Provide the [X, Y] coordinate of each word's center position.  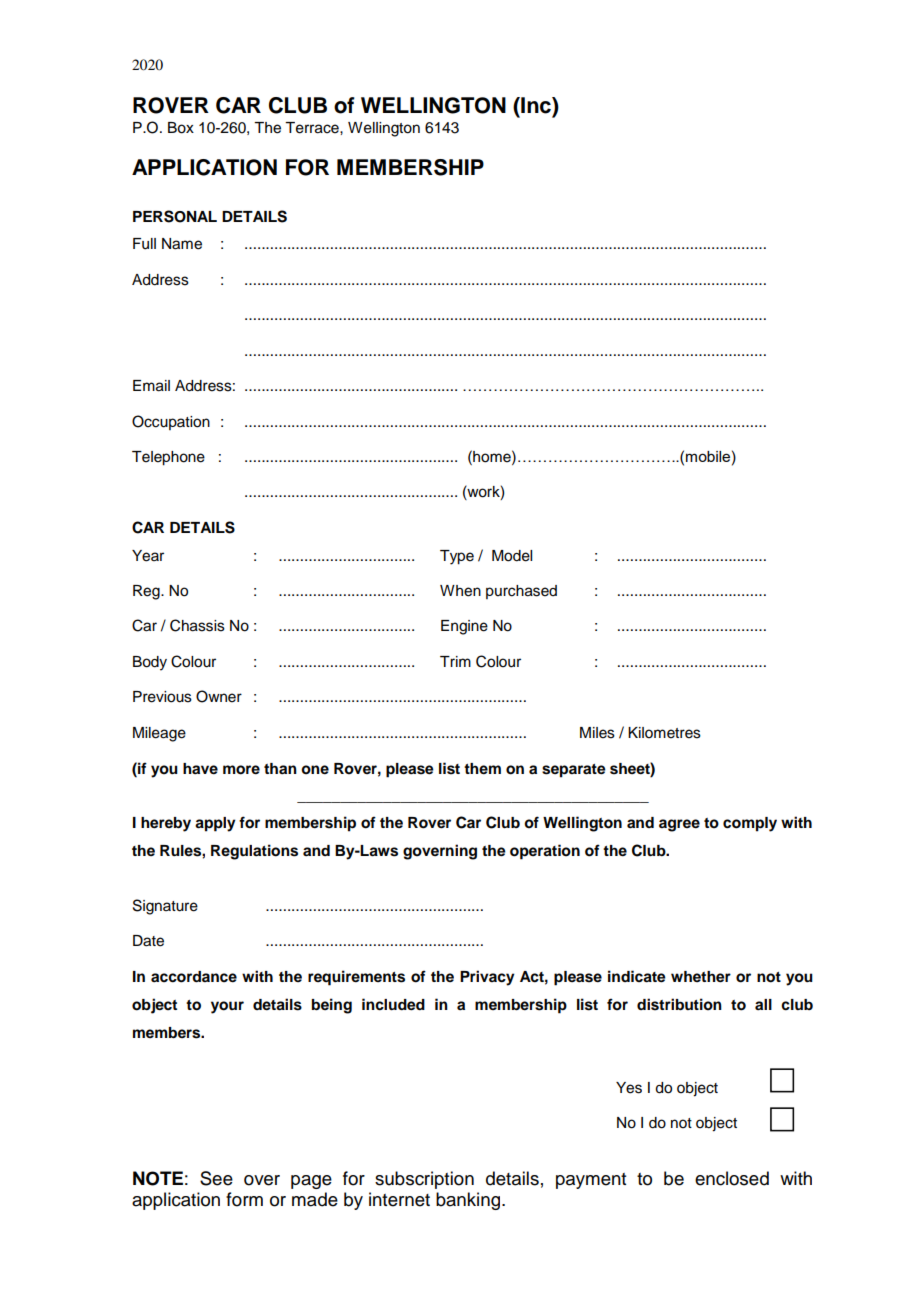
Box [181, 128]
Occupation [171, 422]
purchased [521, 592]
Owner [219, 696]
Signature [165, 907]
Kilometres [664, 733]
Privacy [487, 978]
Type [457, 557]
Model [512, 556]
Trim [455, 661]
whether [701, 977]
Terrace [313, 128]
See [216, 1178]
